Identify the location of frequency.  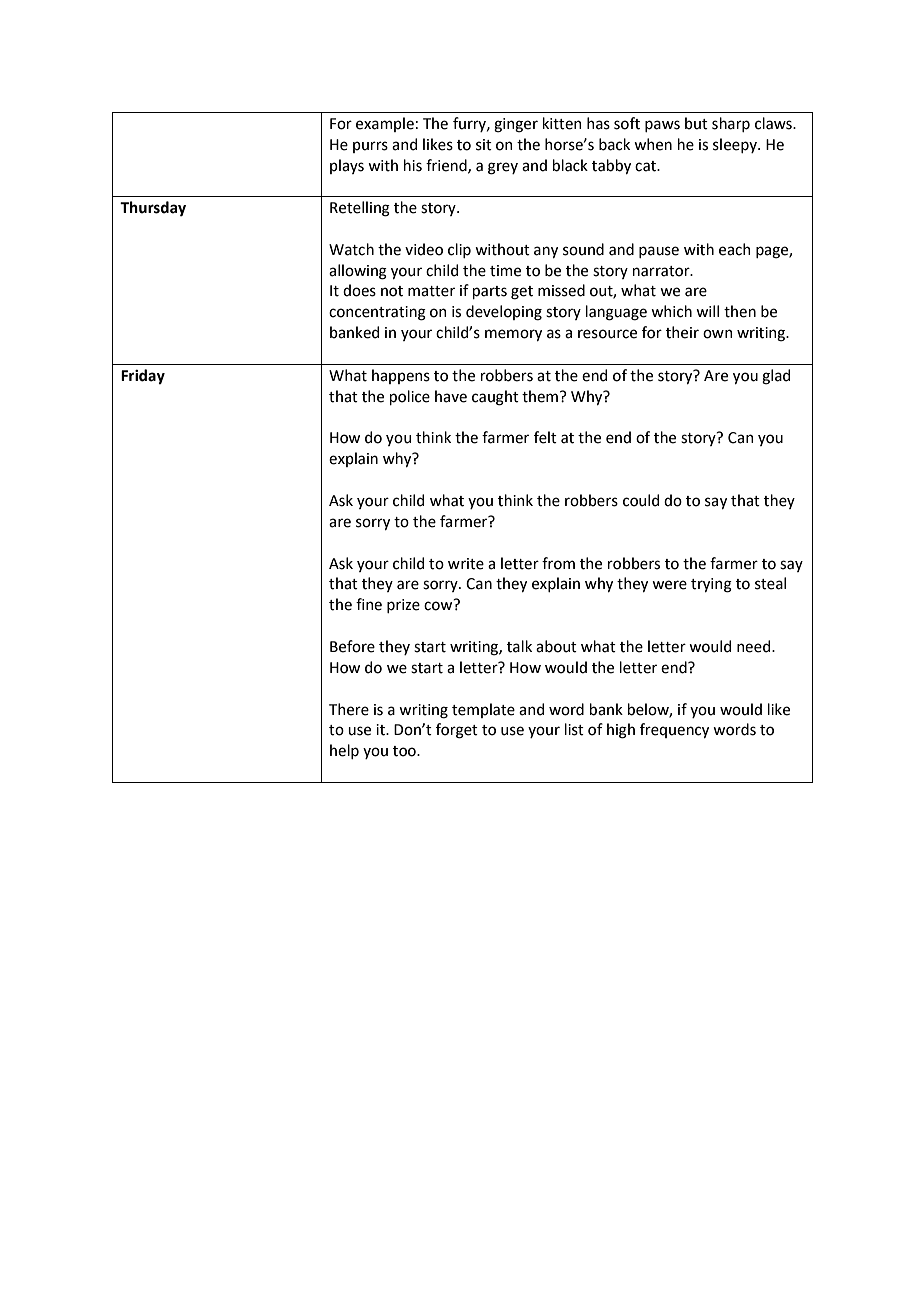
(674, 730).
